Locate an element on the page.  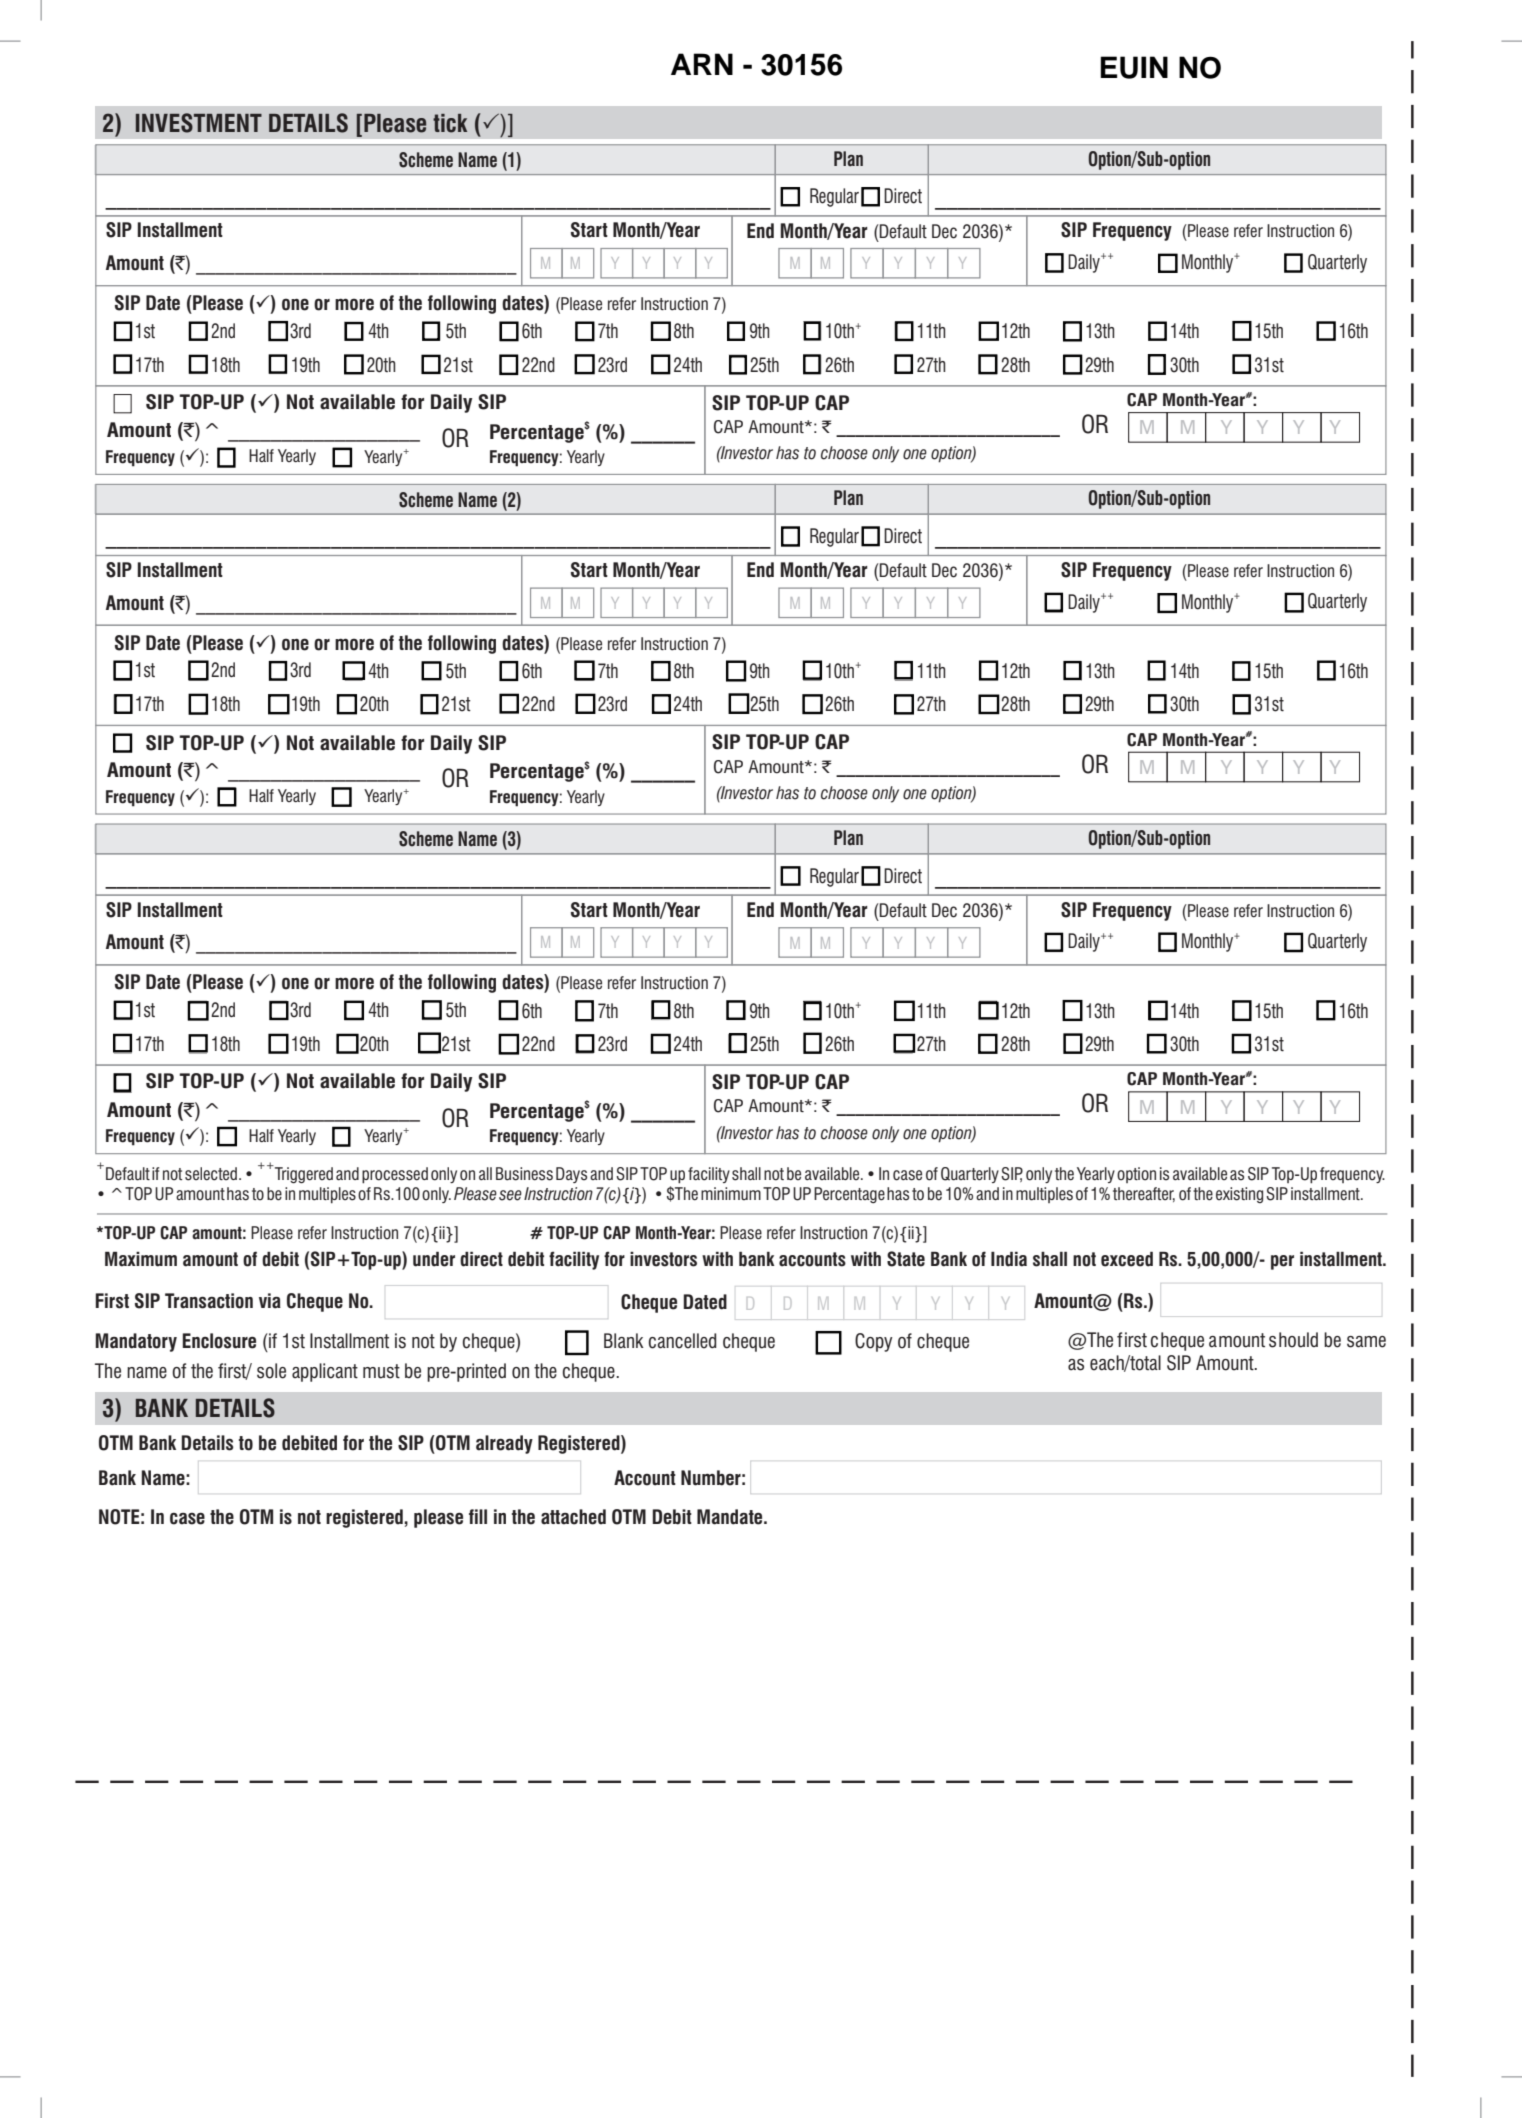
thereafter is located at coordinates (1144, 1194).
